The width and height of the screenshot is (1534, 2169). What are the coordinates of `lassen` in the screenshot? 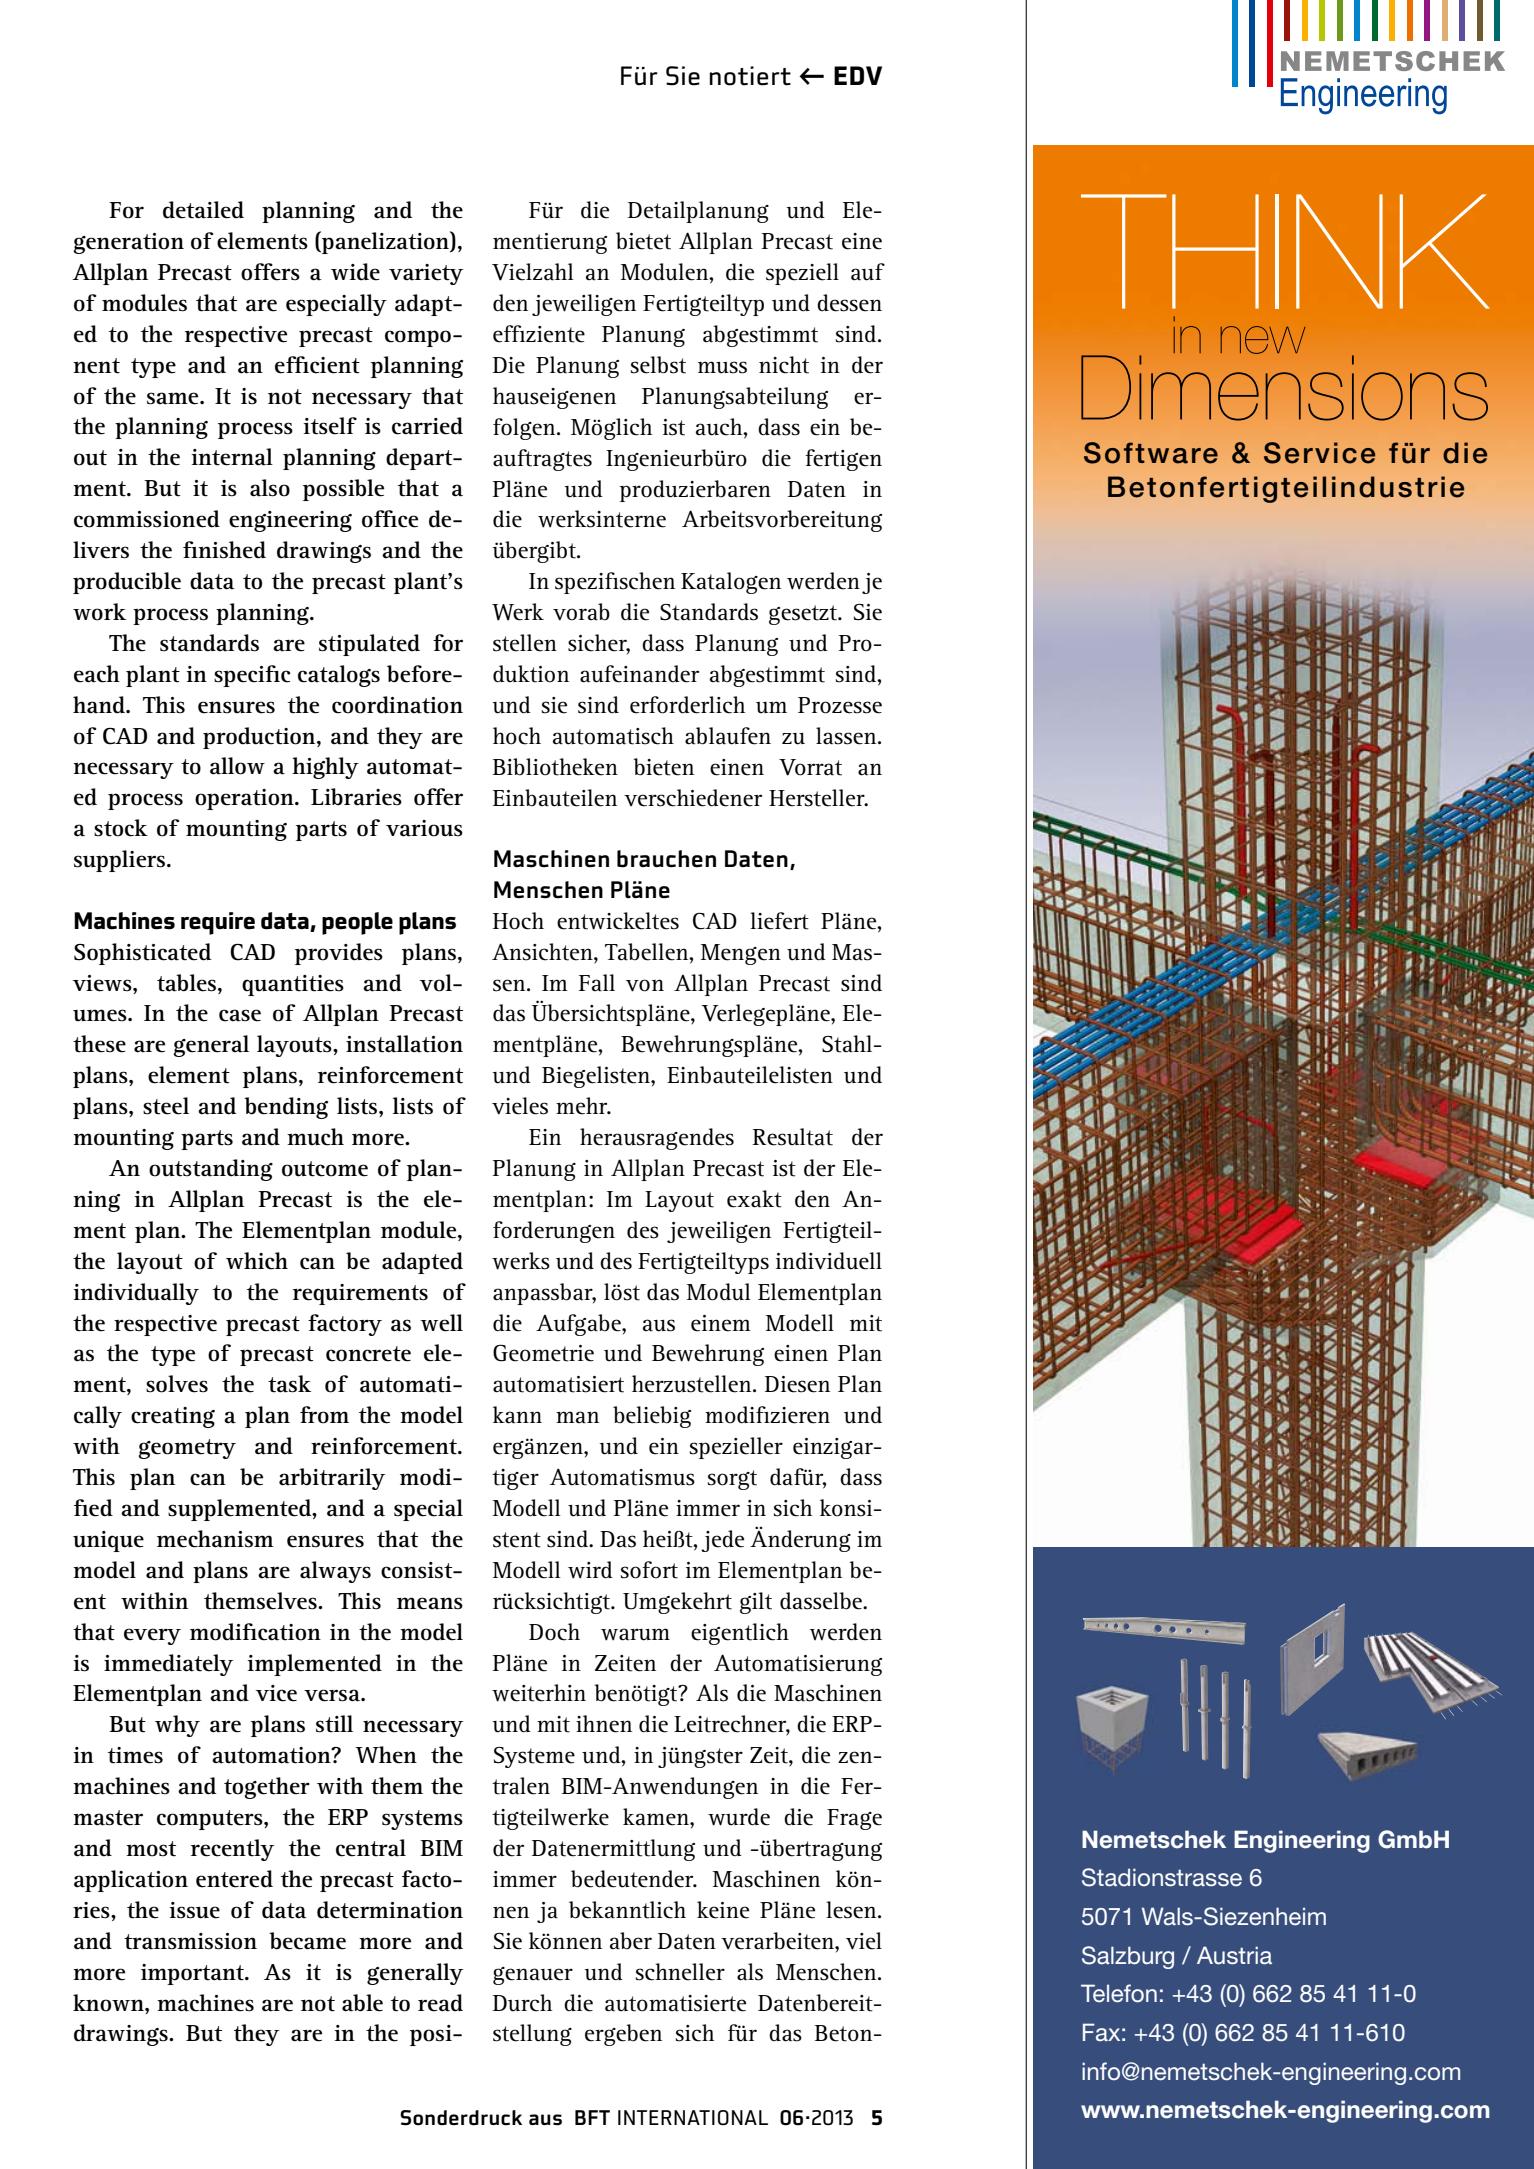 It's located at (847, 736).
